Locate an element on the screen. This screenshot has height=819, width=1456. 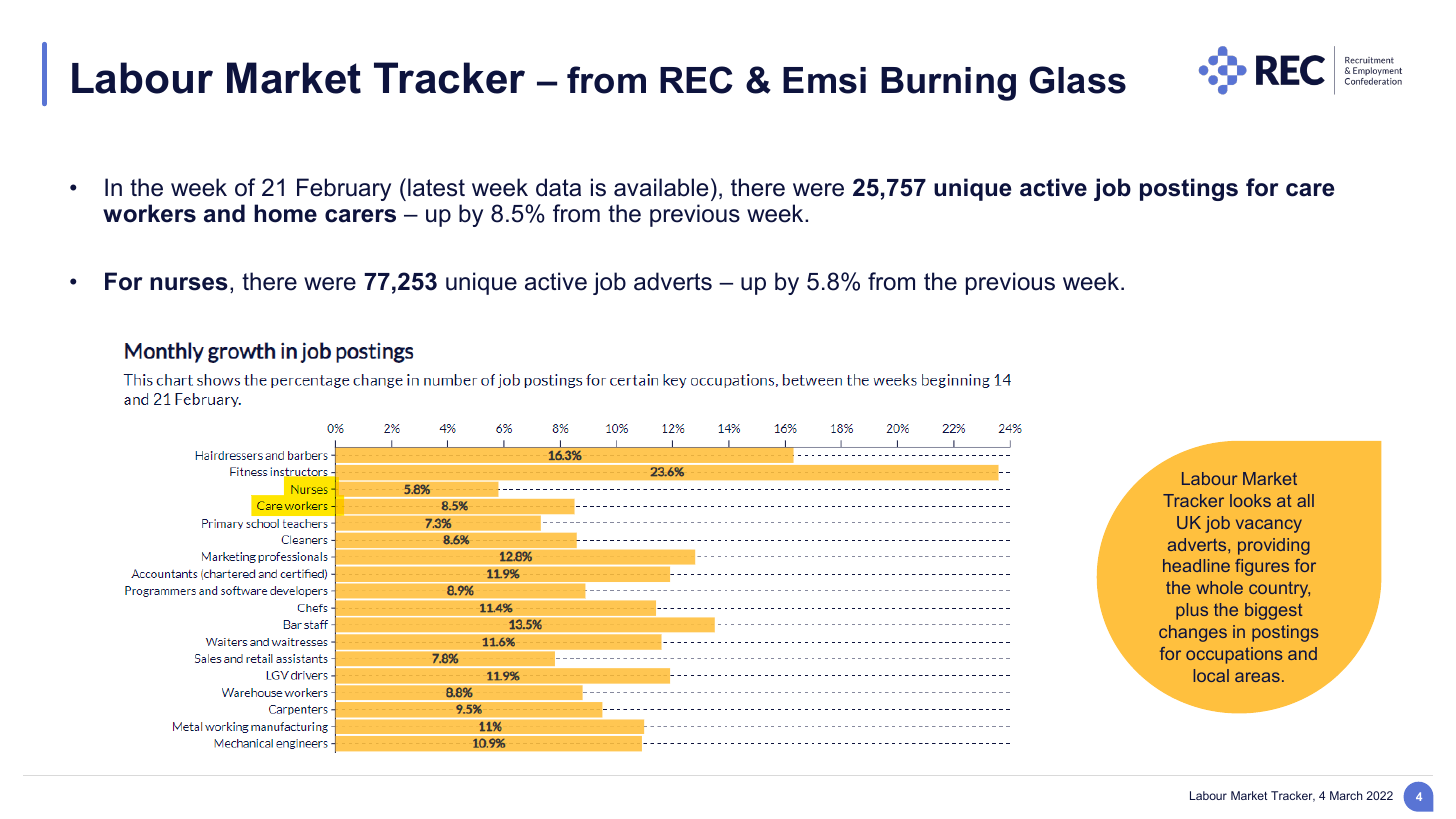
whole is located at coordinates (1219, 587).
